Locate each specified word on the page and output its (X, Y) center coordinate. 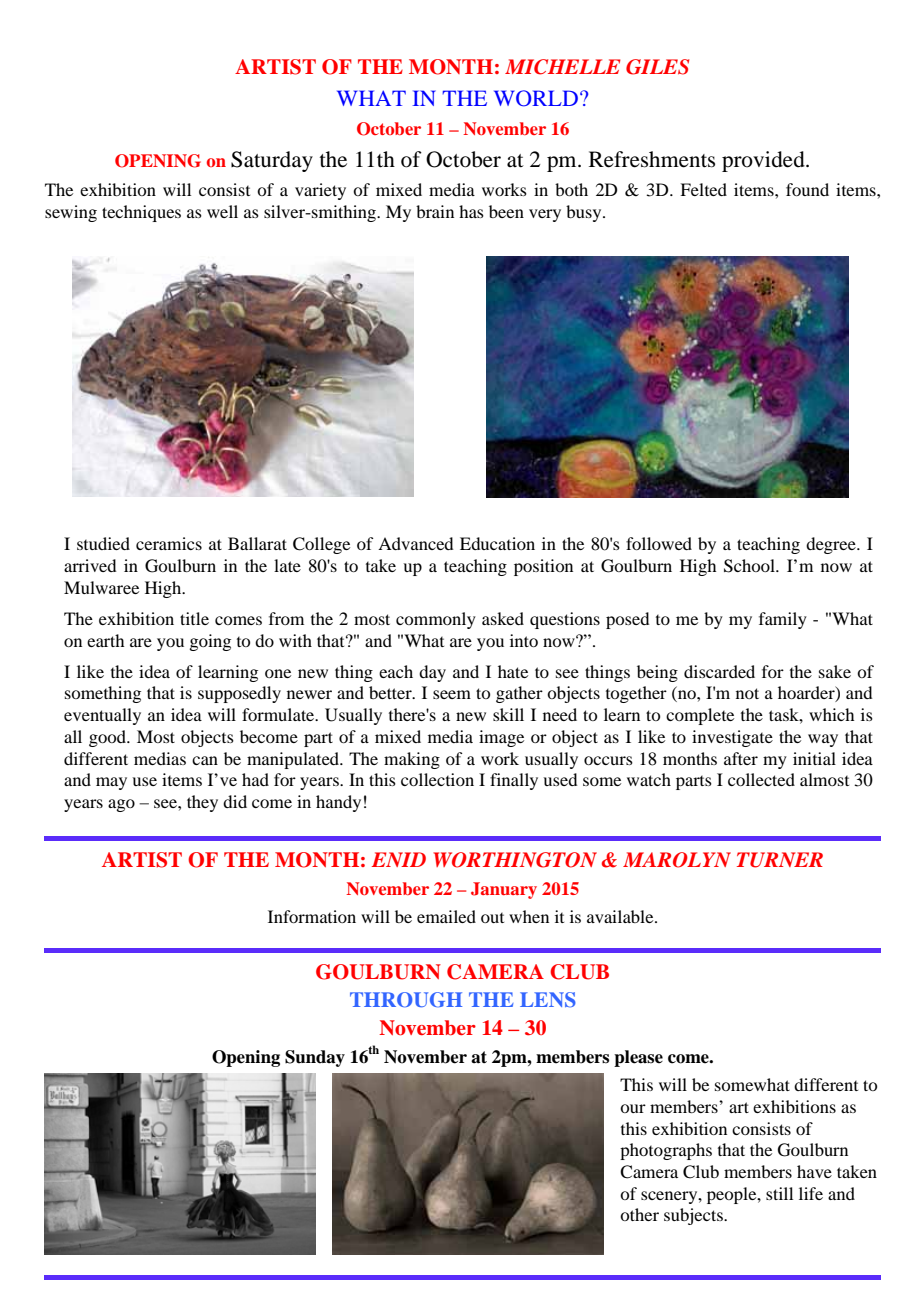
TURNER (780, 860)
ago (121, 805)
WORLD (536, 98)
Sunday (315, 1058)
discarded (719, 671)
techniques (141, 213)
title (194, 618)
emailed (446, 916)
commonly (436, 620)
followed (659, 543)
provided (764, 161)
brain (435, 211)
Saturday (272, 161)
